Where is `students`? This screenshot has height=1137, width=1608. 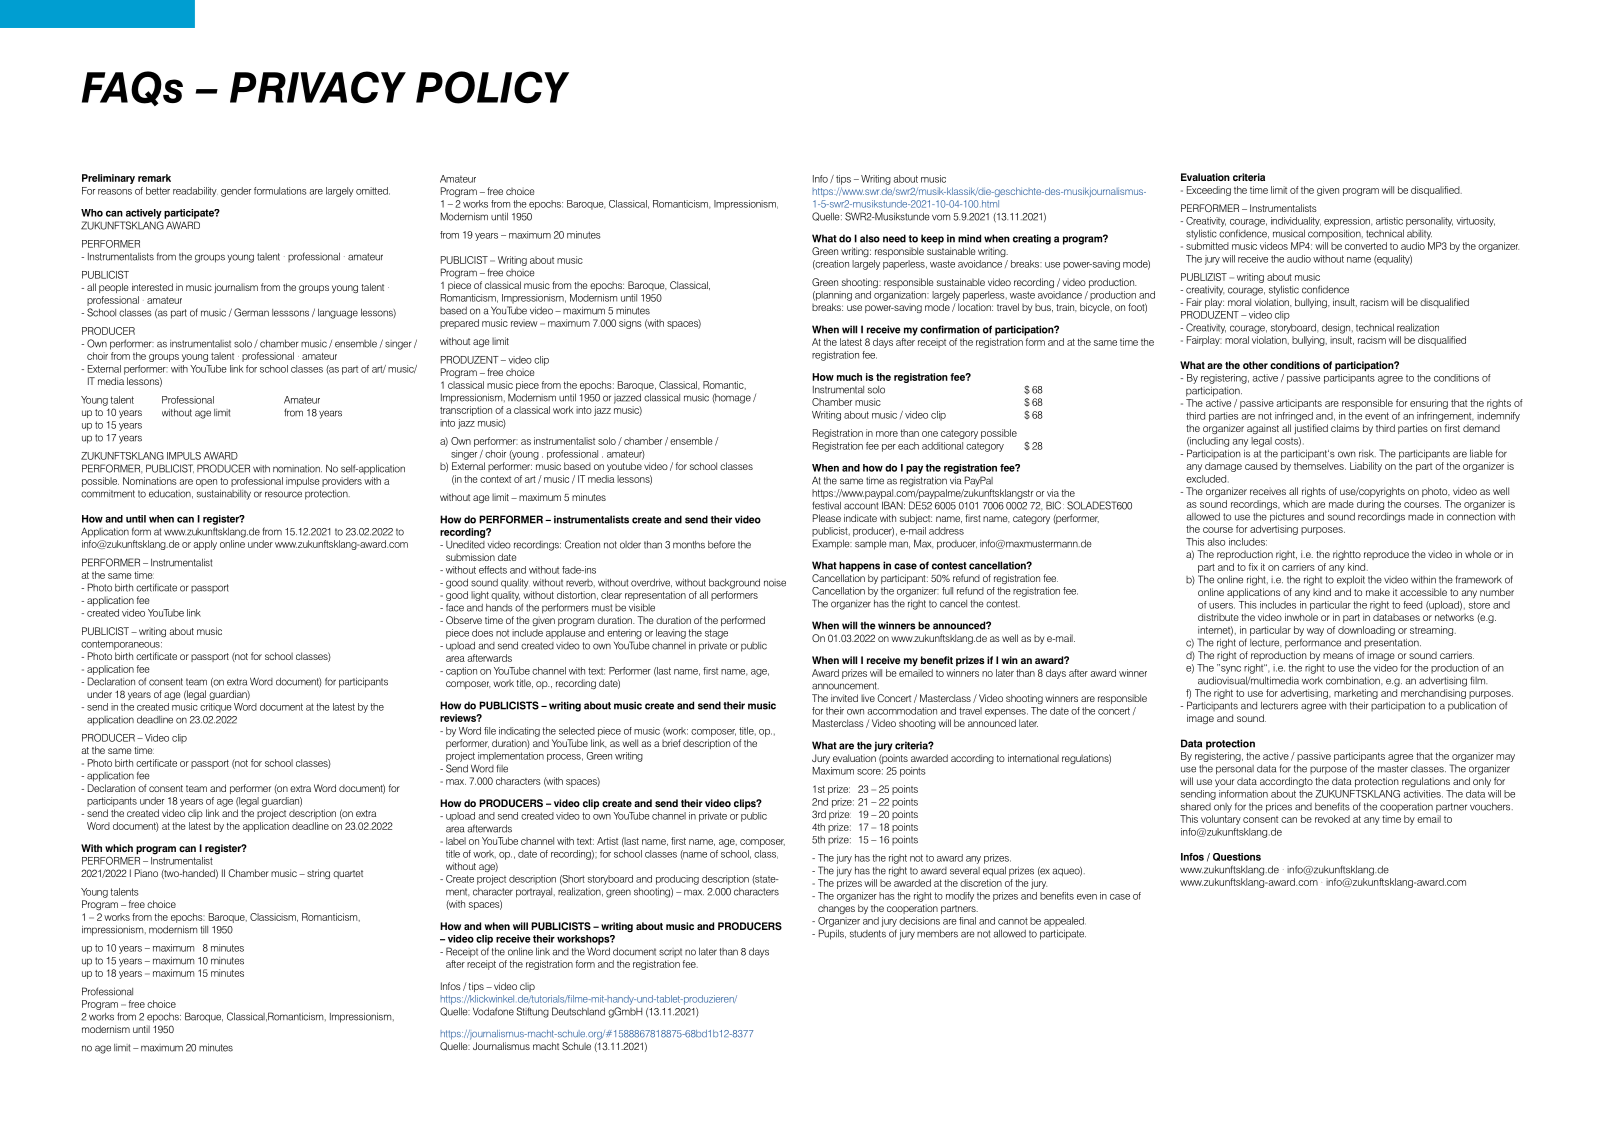
students is located at coordinates (868, 934).
